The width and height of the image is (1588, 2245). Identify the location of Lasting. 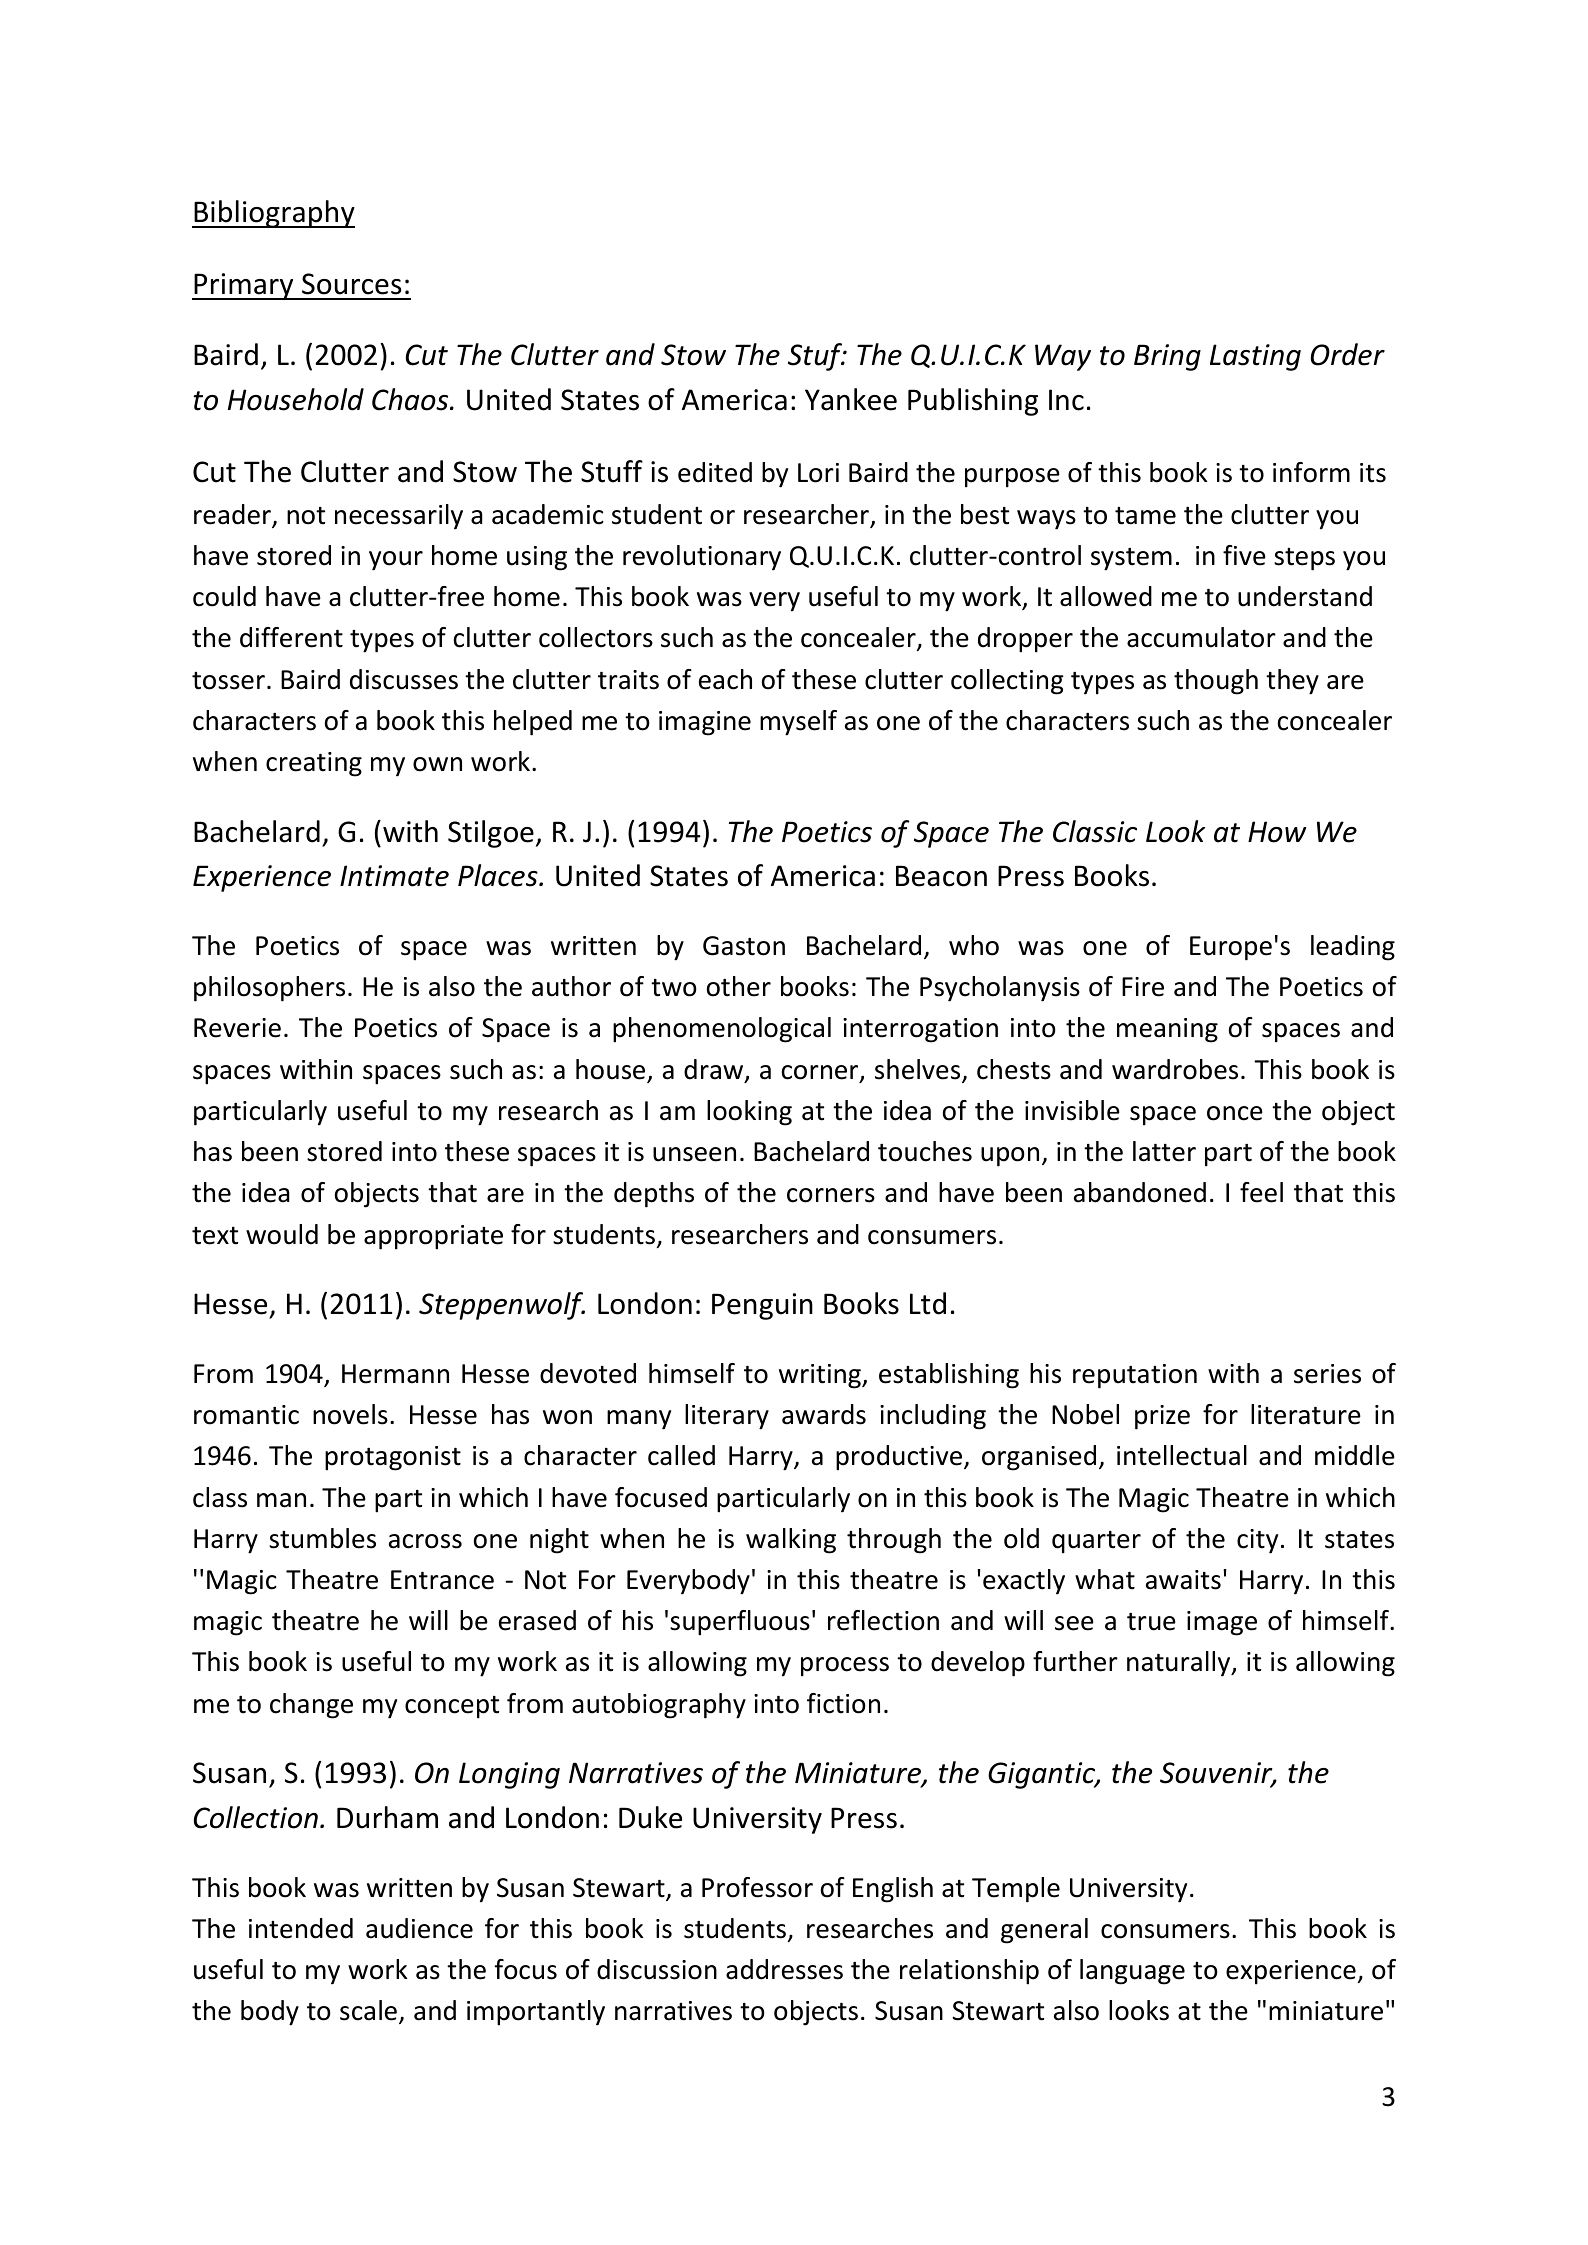
(1255, 357).
